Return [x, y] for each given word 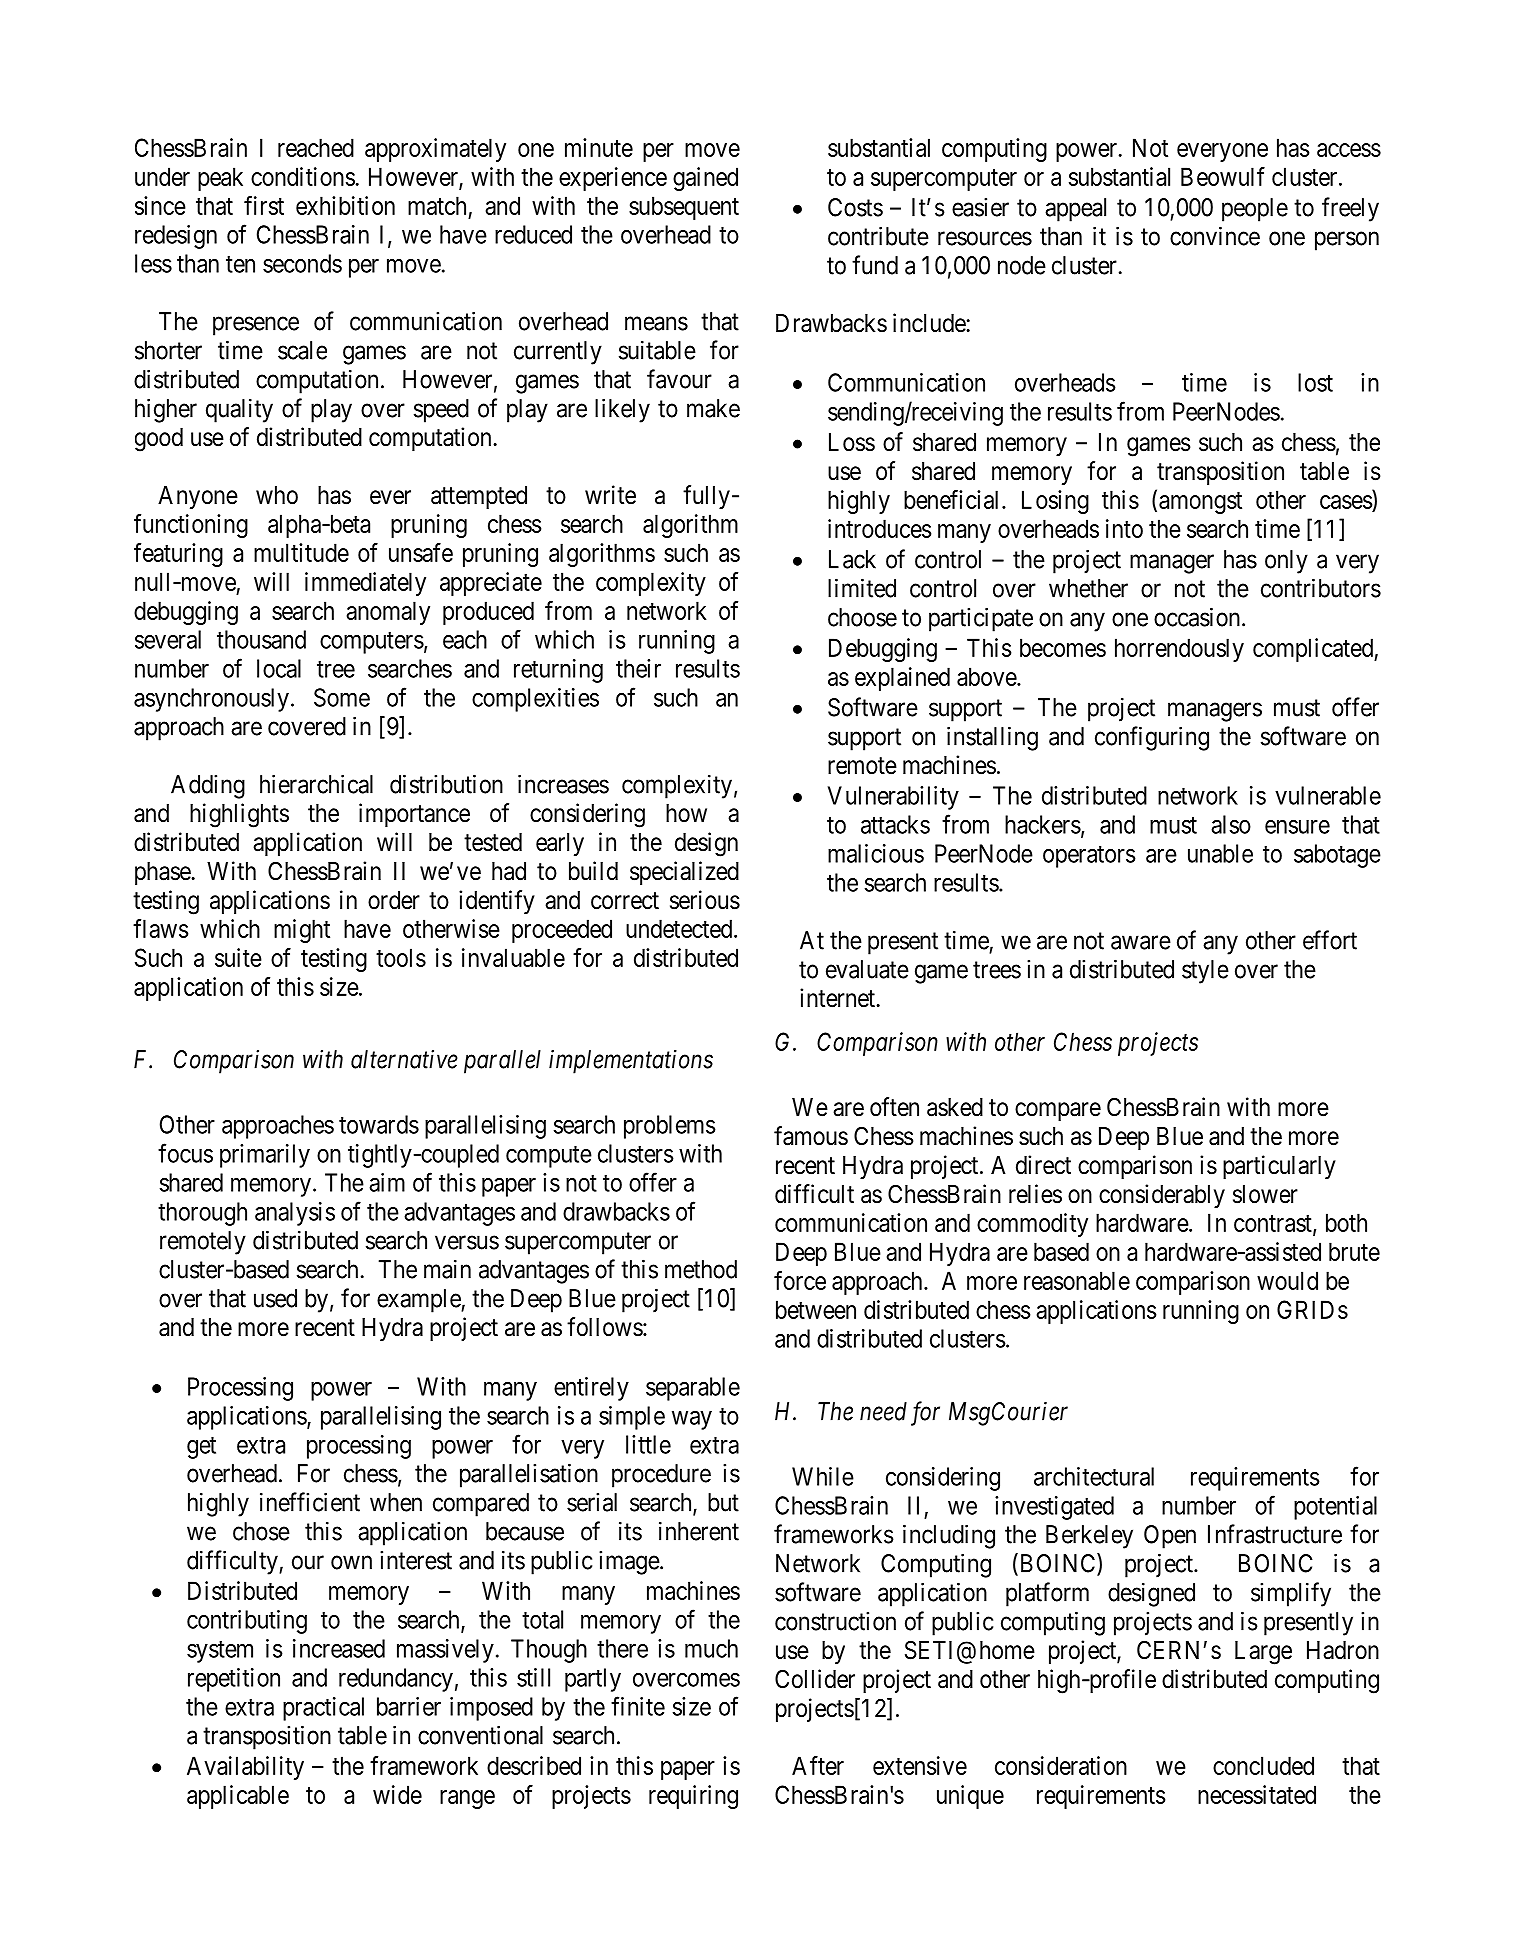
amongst [1200, 503]
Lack [852, 559]
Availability [245, 1768]
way [692, 1420]
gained [705, 179]
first [264, 205]
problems [670, 1127]
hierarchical [316, 784]
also [1231, 824]
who [277, 495]
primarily [265, 1156]
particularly [1279, 1167]
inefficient [310, 1502]
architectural [1094, 1476]
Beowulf [1223, 176]
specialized [684, 873]
